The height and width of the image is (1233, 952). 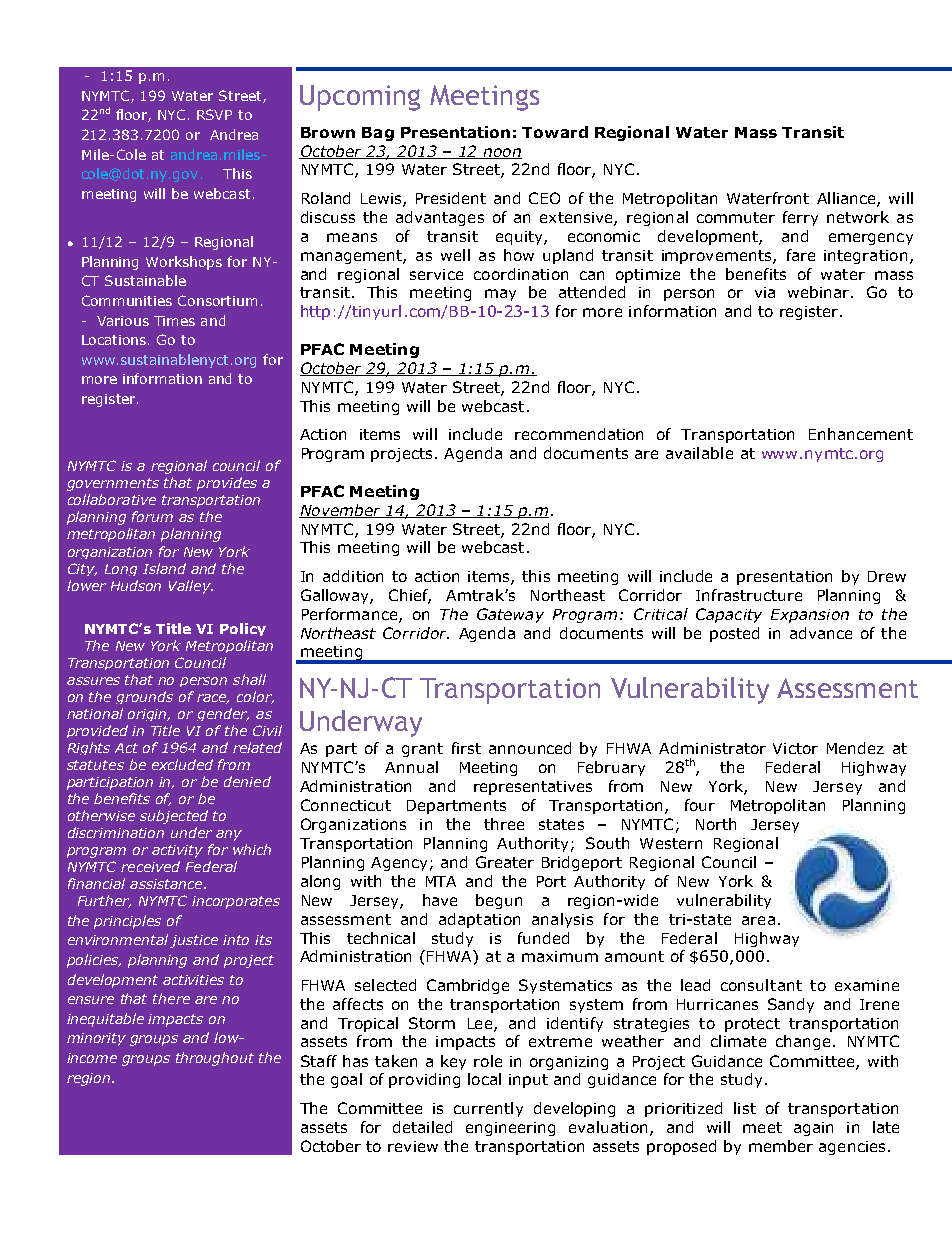 I want to click on RSVP, so click(x=214, y=114).
